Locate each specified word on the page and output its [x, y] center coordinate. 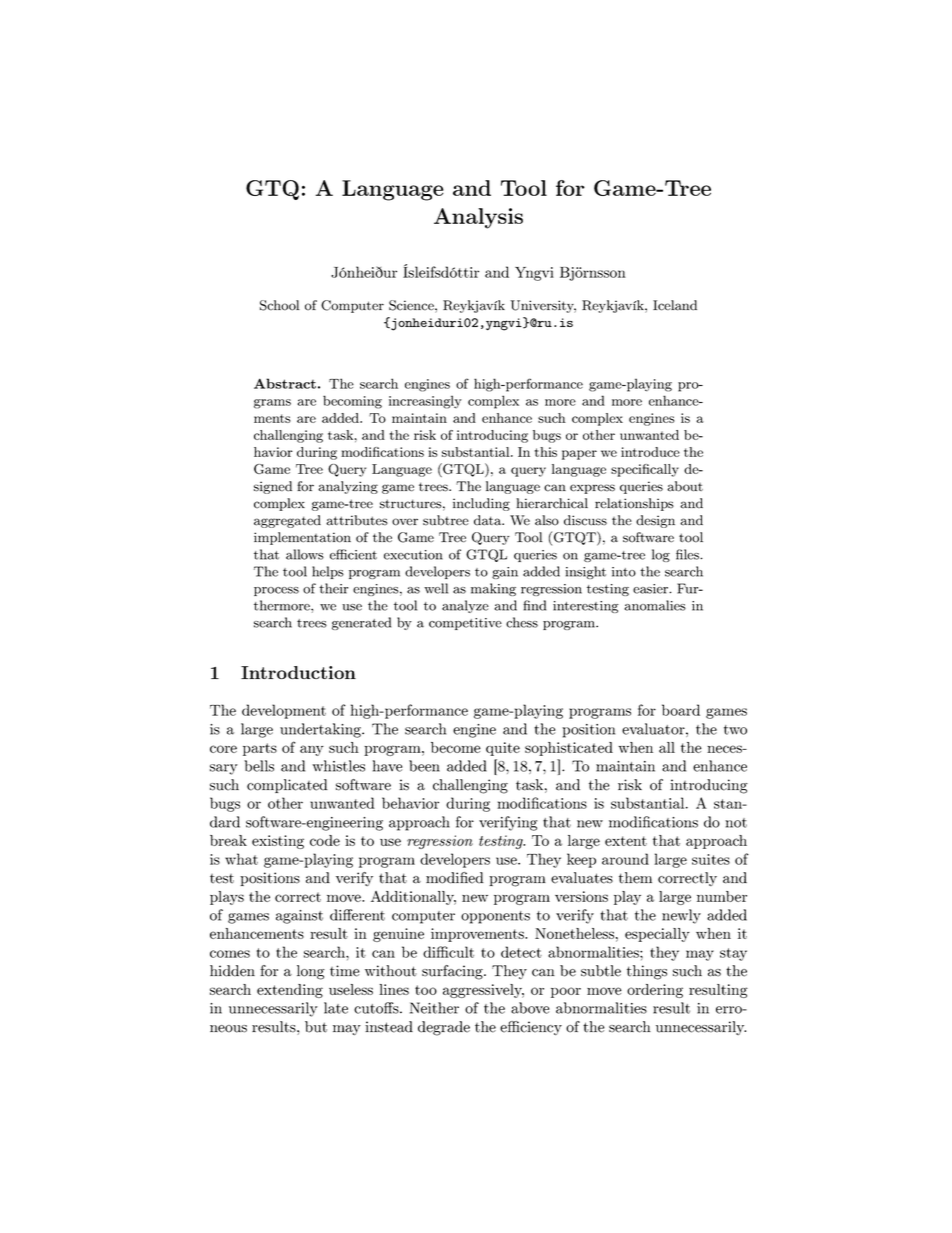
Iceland [675, 305]
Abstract [285, 383]
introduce [650, 452]
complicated [287, 786]
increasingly [425, 402]
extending [290, 991]
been [424, 766]
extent [626, 841]
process [276, 591]
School [280, 305]
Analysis [478, 218]
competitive [465, 624]
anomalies [655, 605]
